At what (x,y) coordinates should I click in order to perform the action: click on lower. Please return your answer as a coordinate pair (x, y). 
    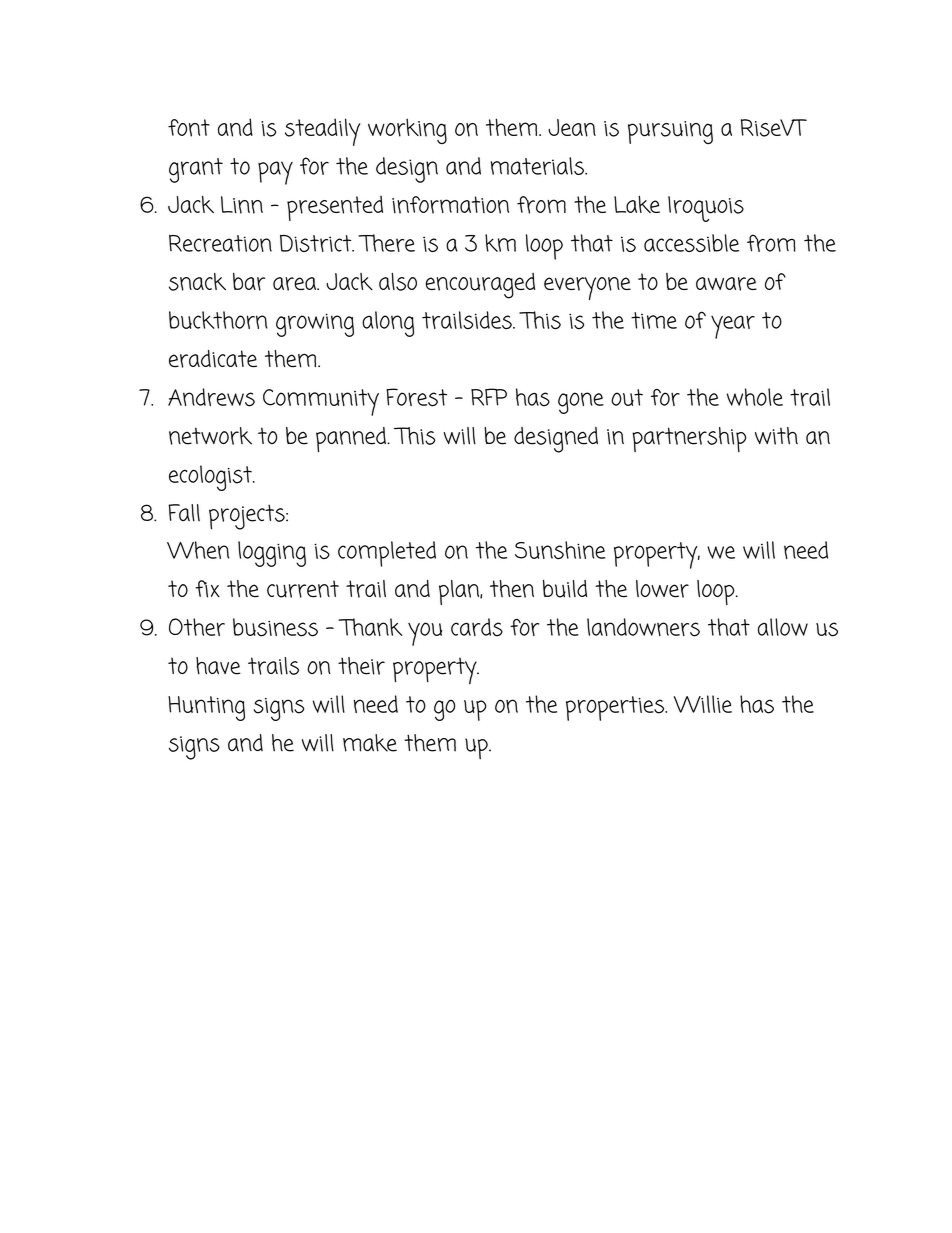
    Looking at the image, I should click on (662, 589).
